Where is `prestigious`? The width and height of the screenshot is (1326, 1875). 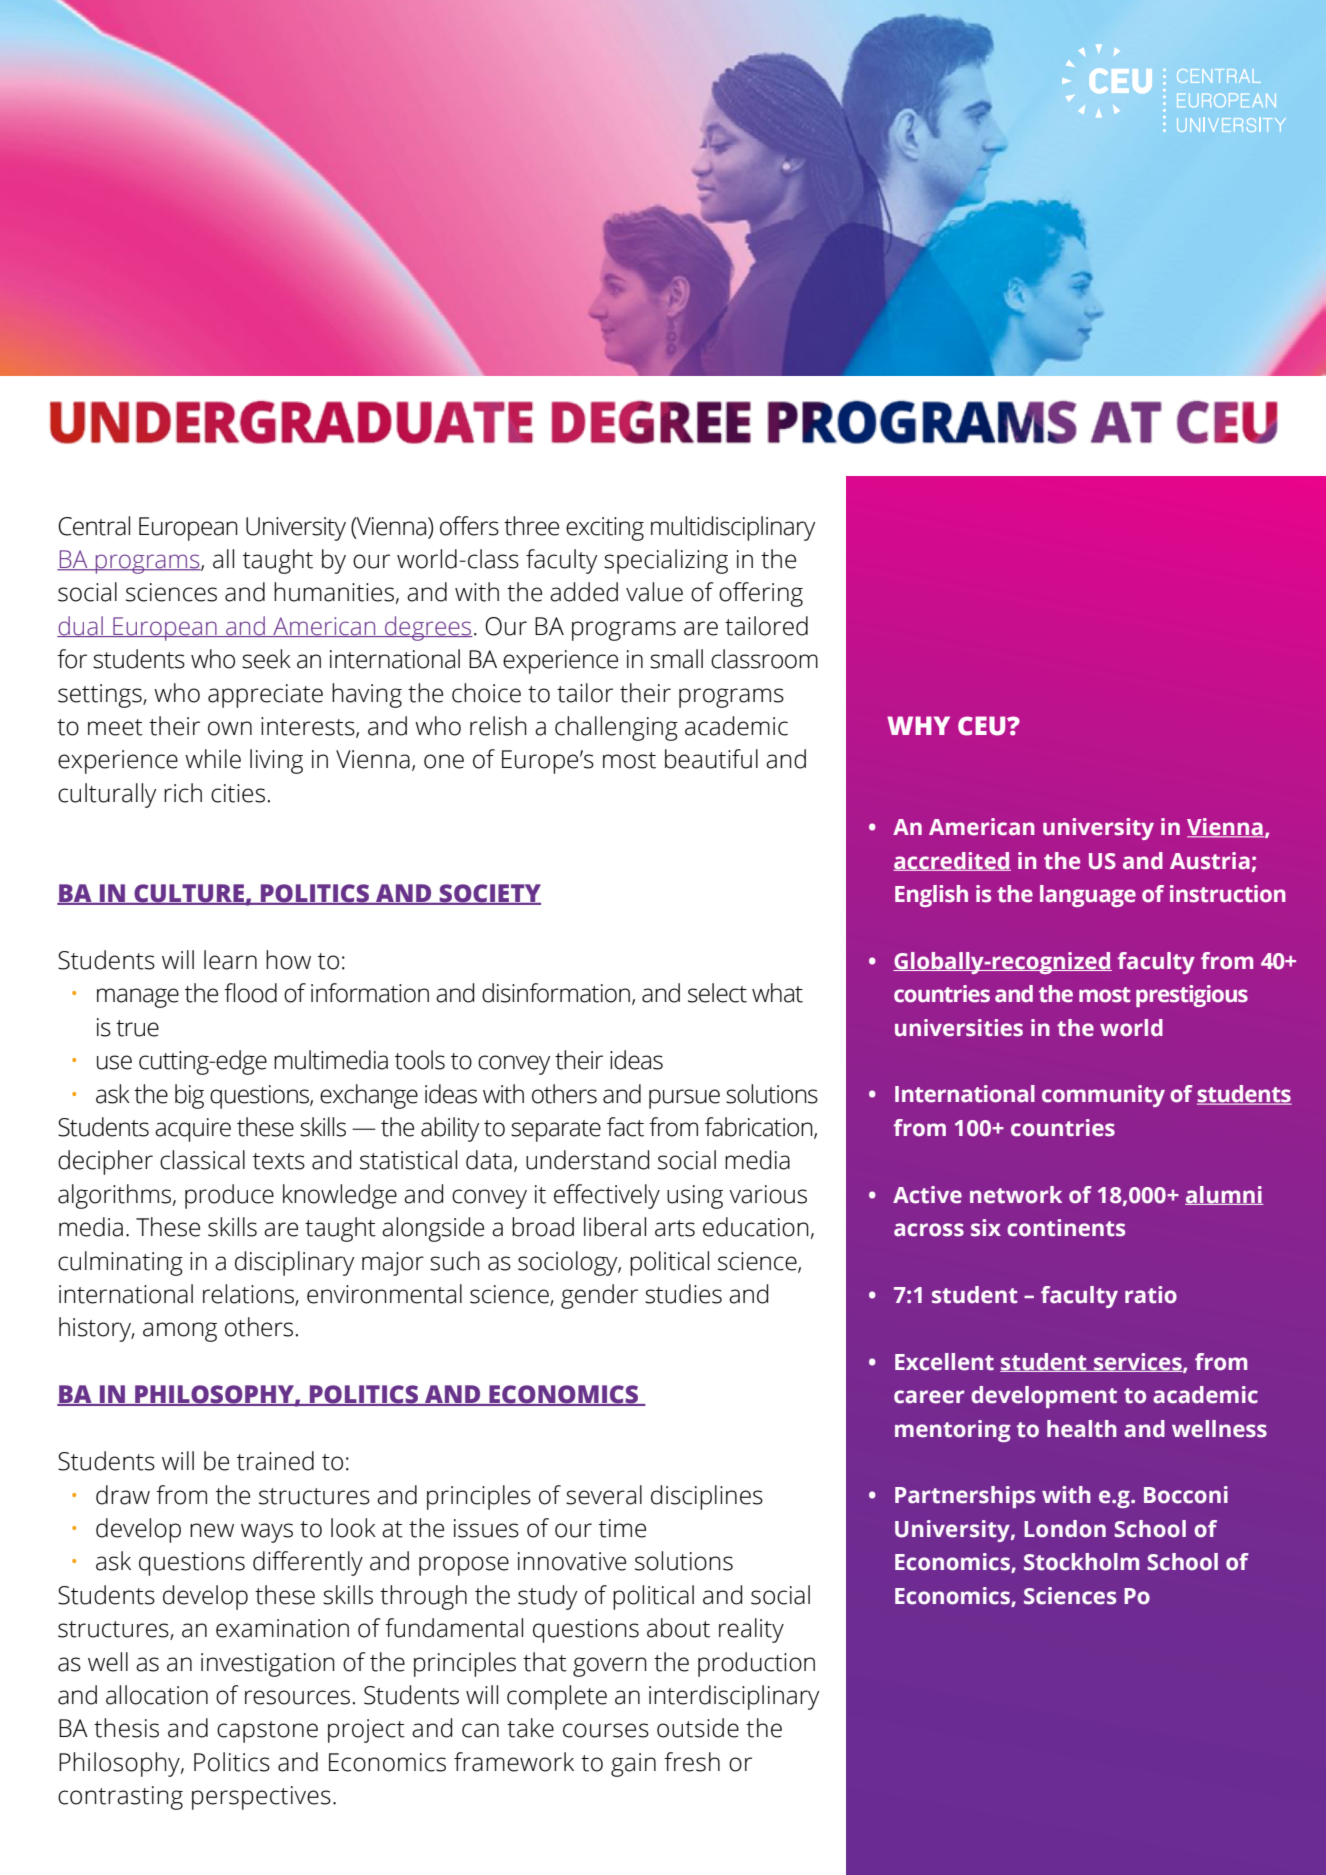 prestigious is located at coordinates (1192, 996).
